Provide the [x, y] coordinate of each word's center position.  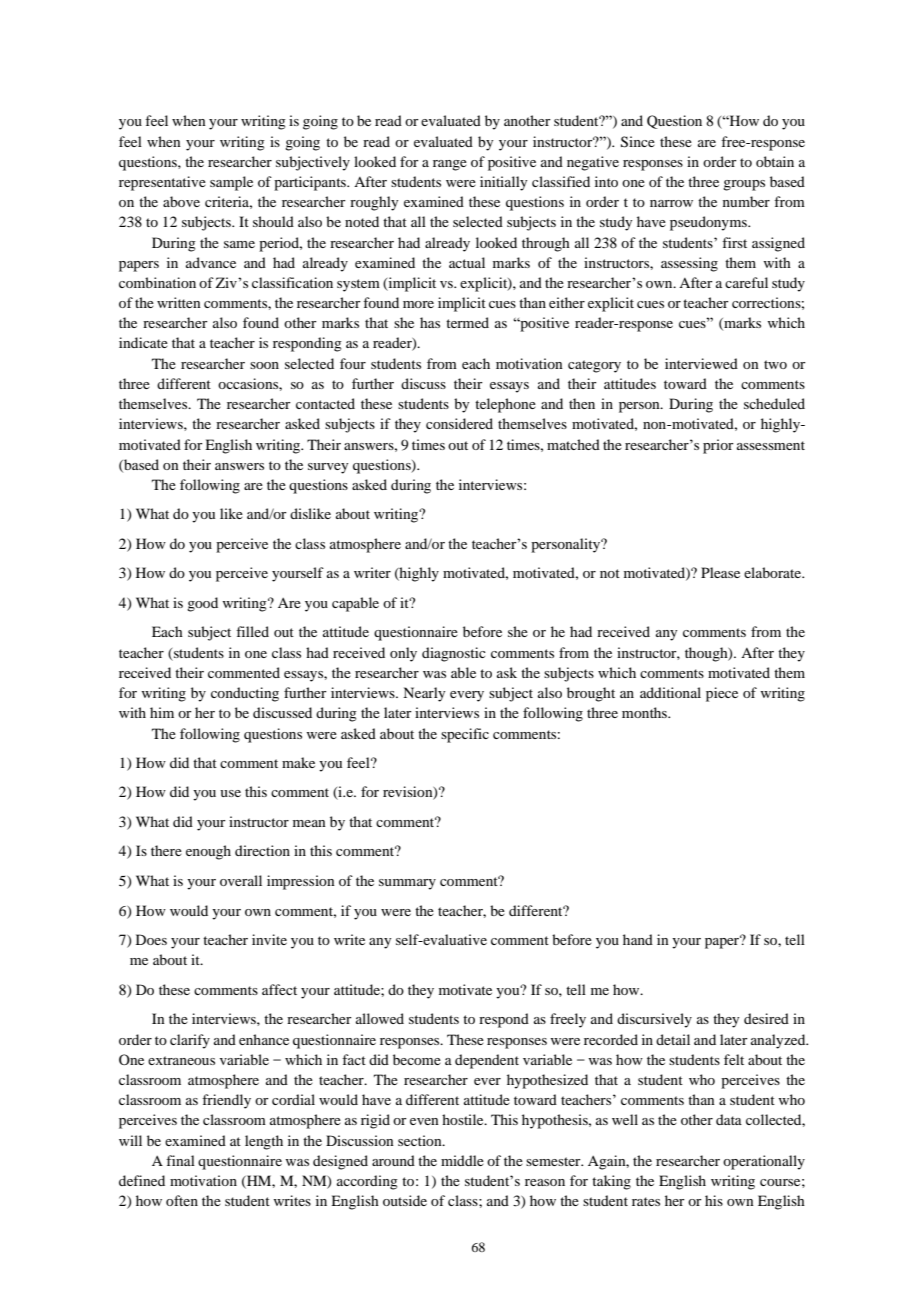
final [180, 1160]
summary [407, 884]
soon [264, 365]
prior [718, 446]
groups [744, 185]
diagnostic [454, 654]
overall [241, 880]
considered [459, 423]
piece [722, 694]
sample [231, 183]
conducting [245, 694]
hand [638, 939]
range [450, 165]
